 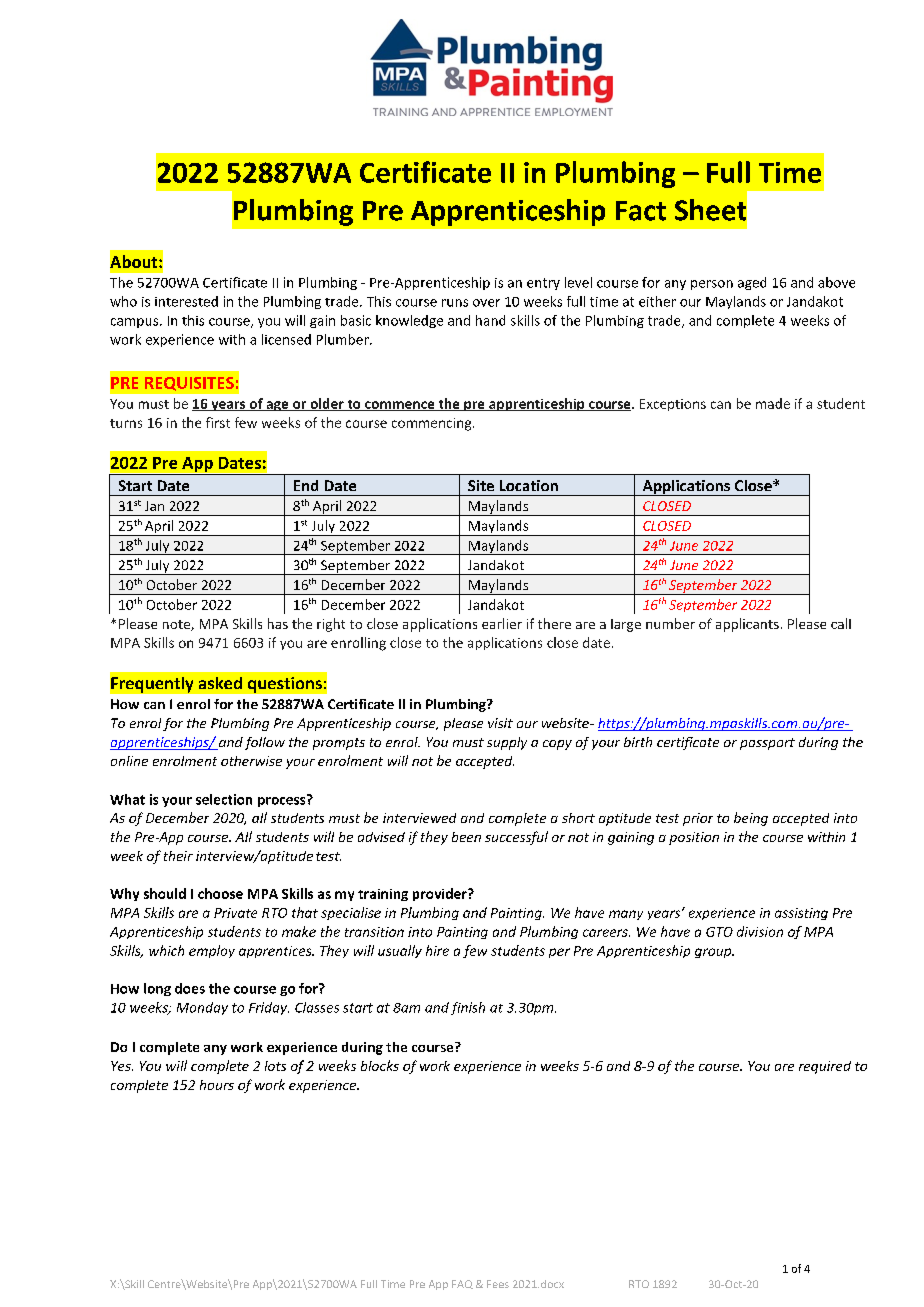 What do you see at coordinates (486, 303) in the image?
I see `over` at bounding box center [486, 303].
